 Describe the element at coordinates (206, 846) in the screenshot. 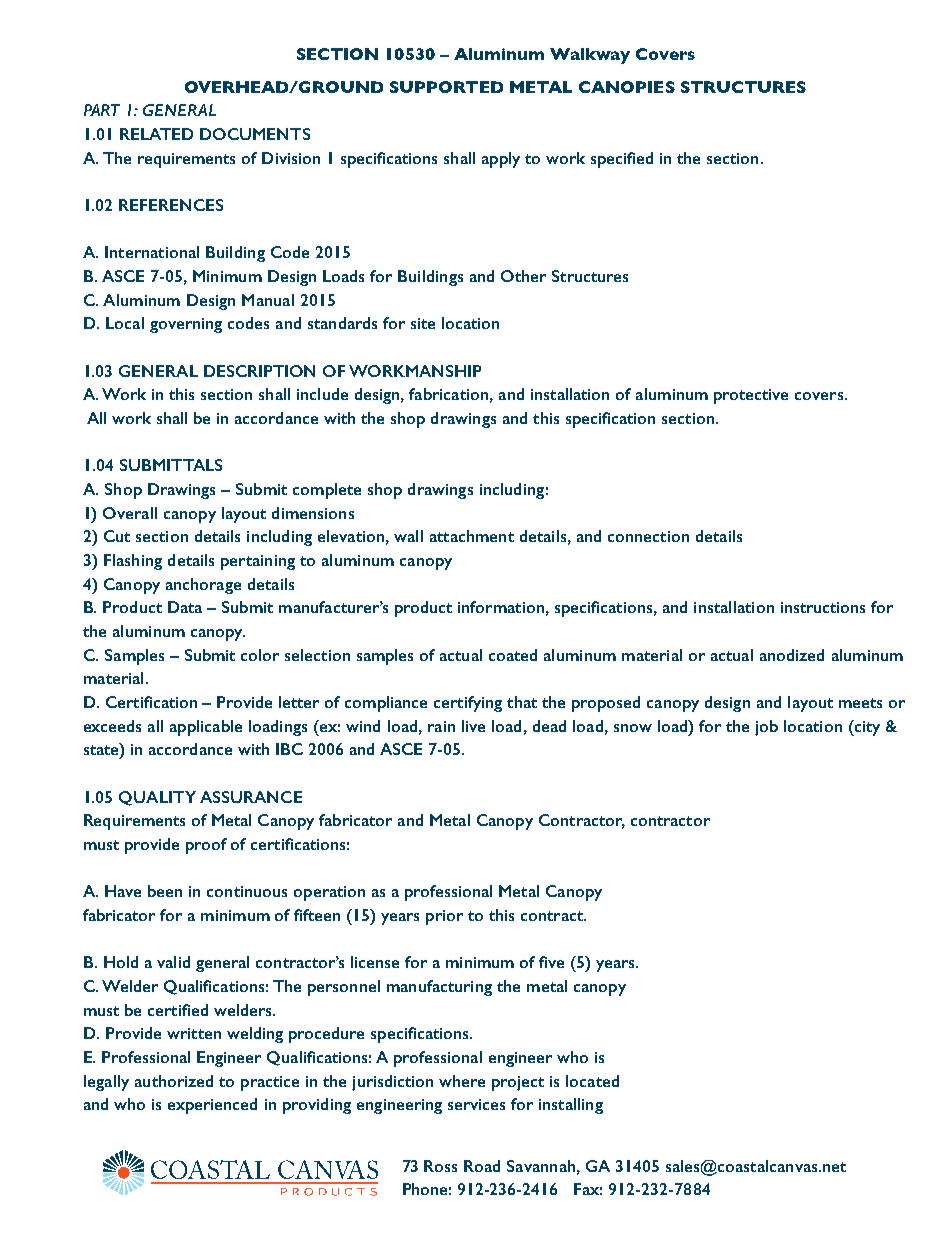

I see `proof` at that location.
